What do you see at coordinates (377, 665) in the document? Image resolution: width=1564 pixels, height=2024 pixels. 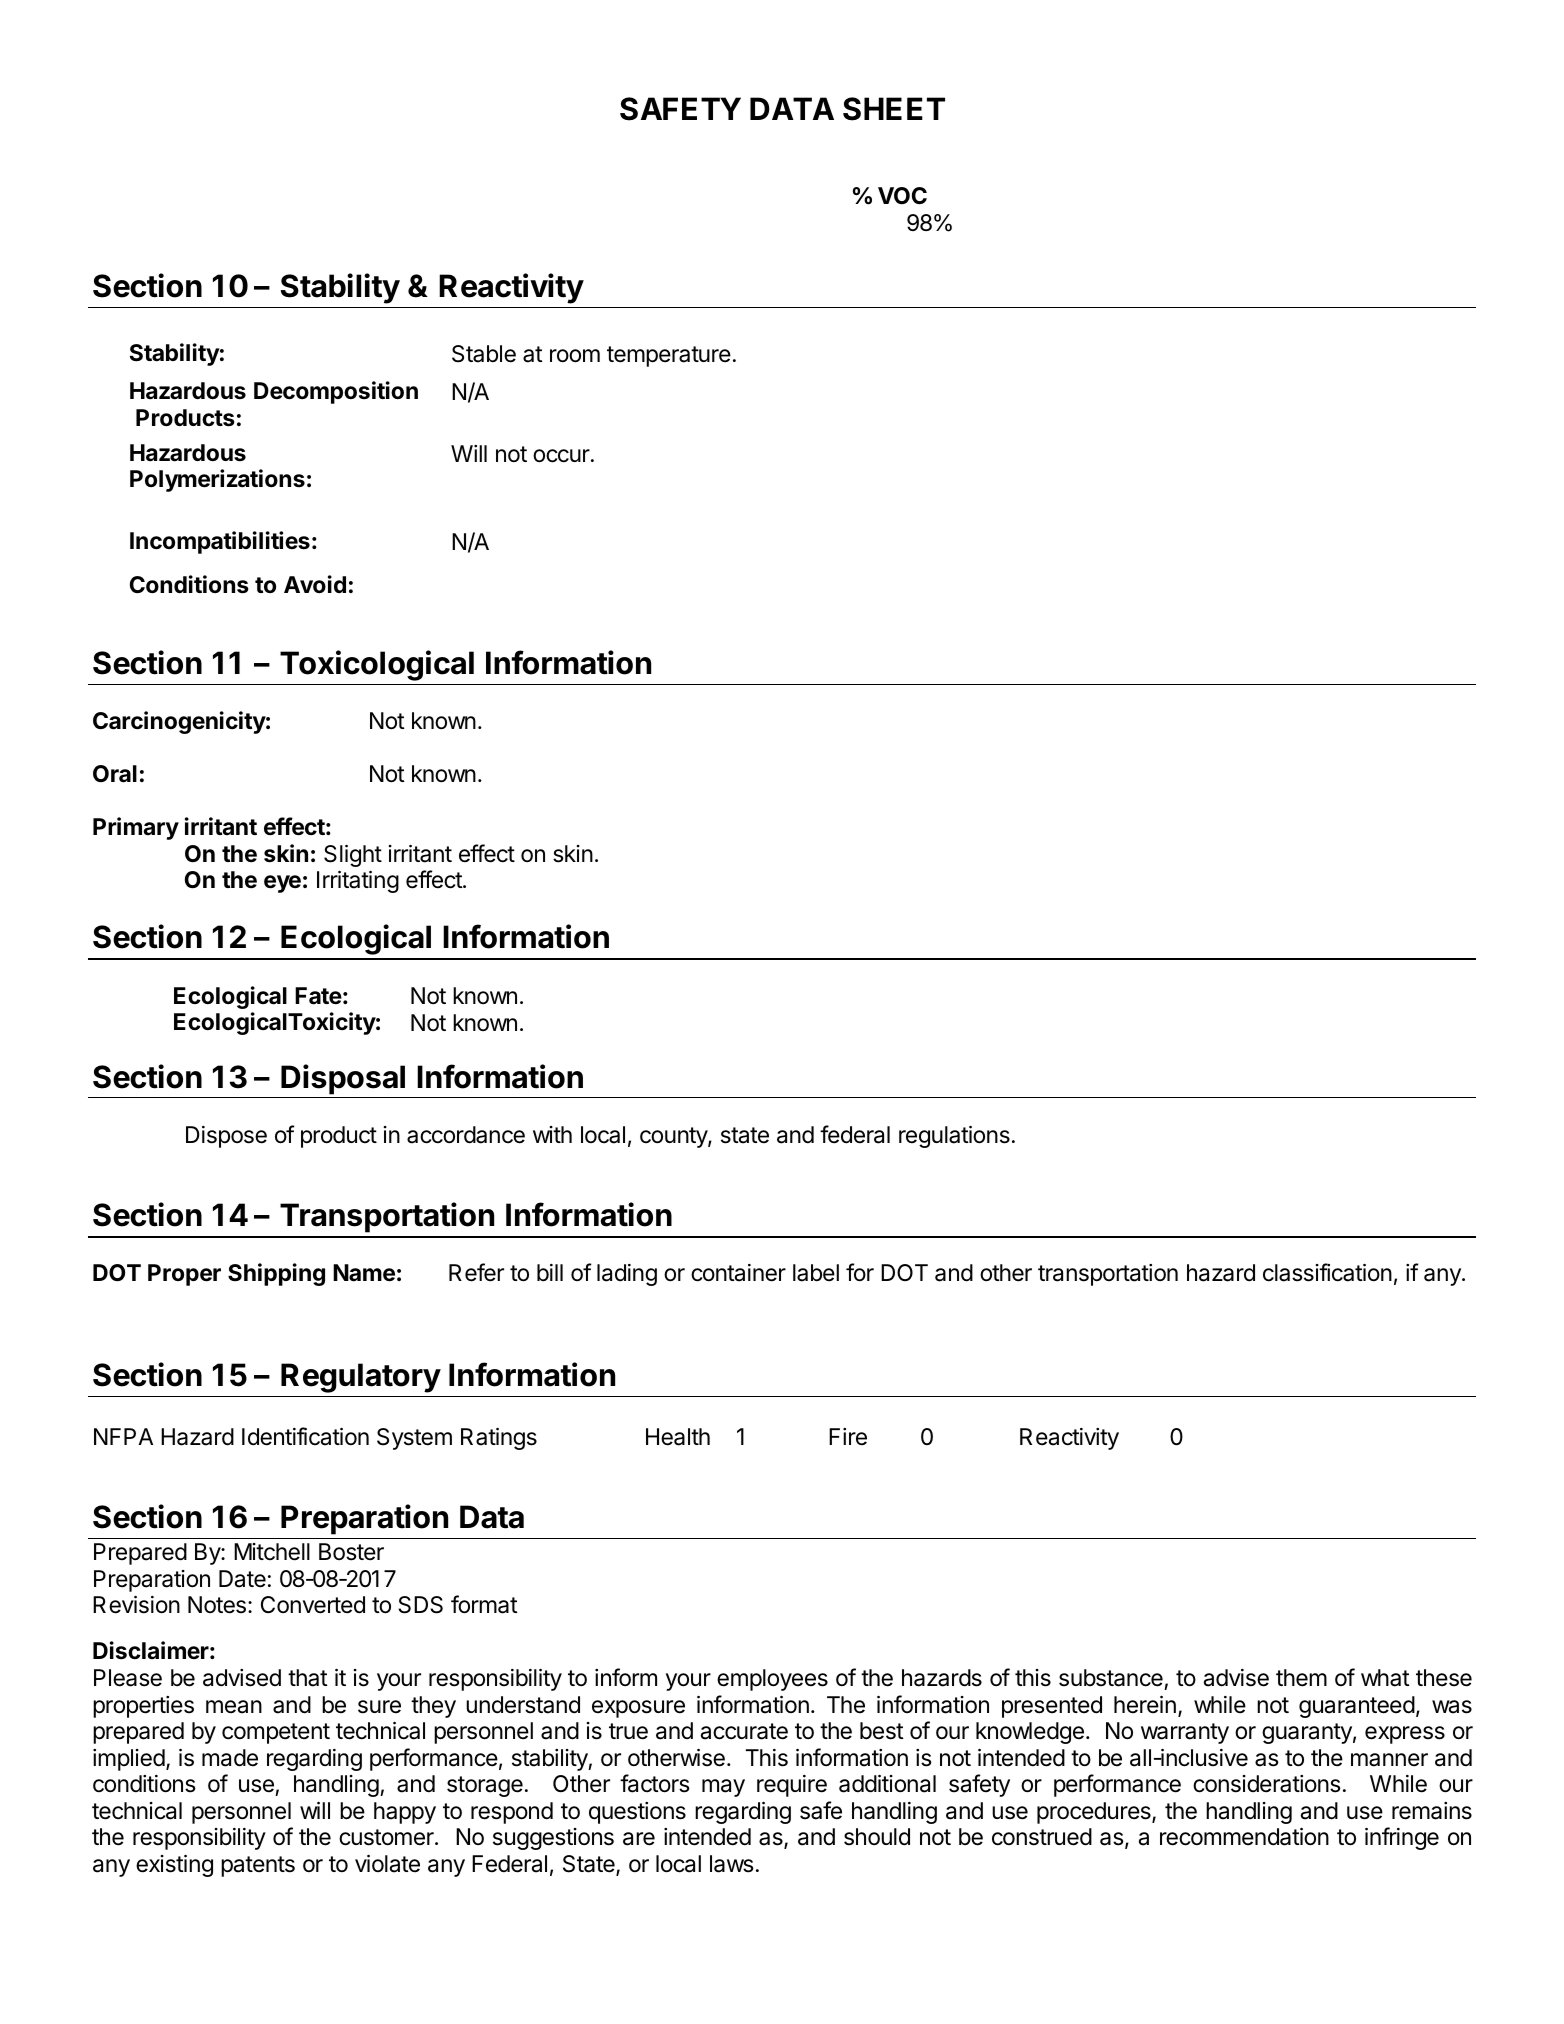 I see `Toxicological` at bounding box center [377, 665].
